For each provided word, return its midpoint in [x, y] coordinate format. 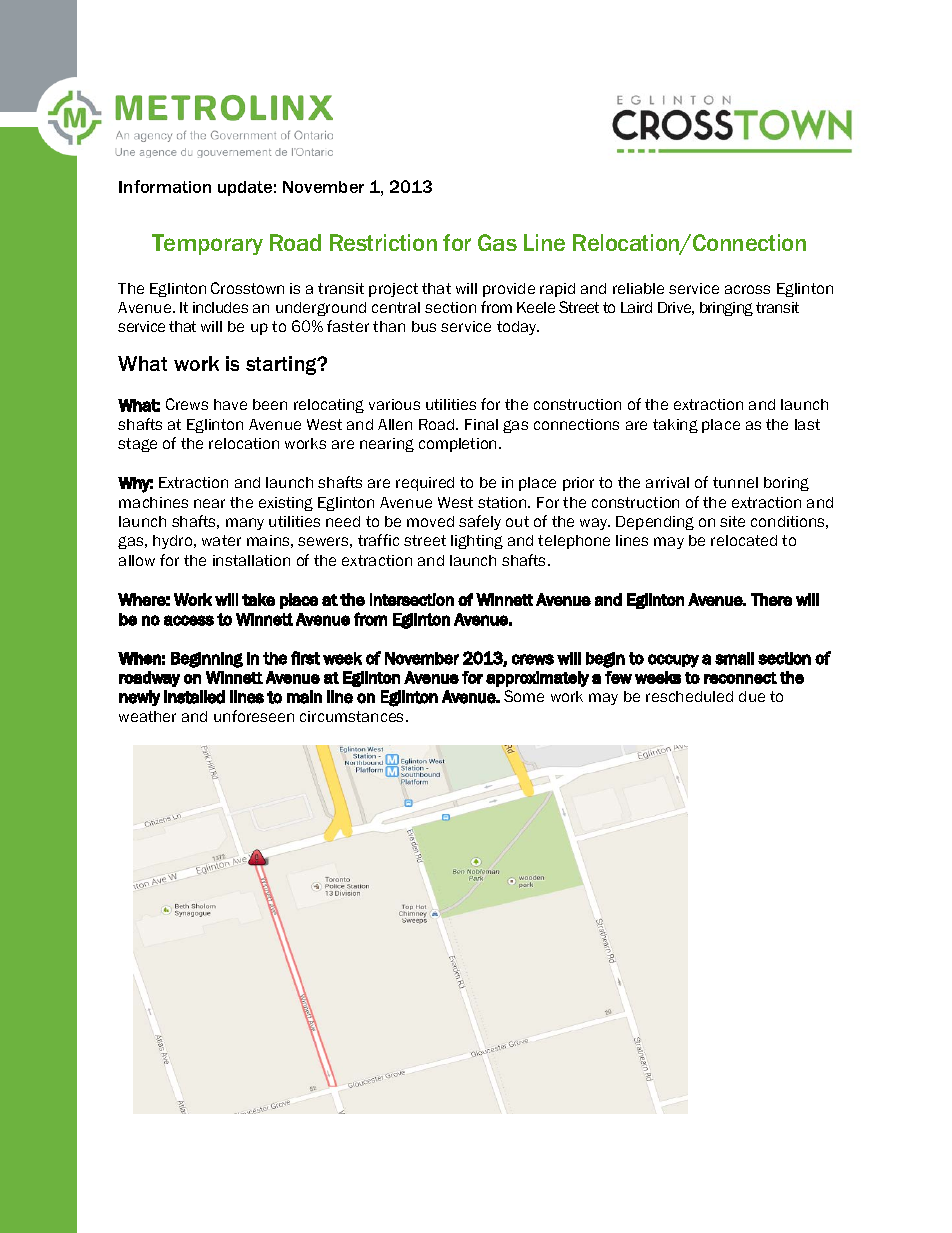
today [518, 328]
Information [165, 186]
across [747, 289]
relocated [744, 540]
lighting [477, 542]
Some [524, 696]
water [221, 540]
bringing [726, 309]
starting [282, 365]
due [752, 696]
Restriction [383, 242]
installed [194, 697]
